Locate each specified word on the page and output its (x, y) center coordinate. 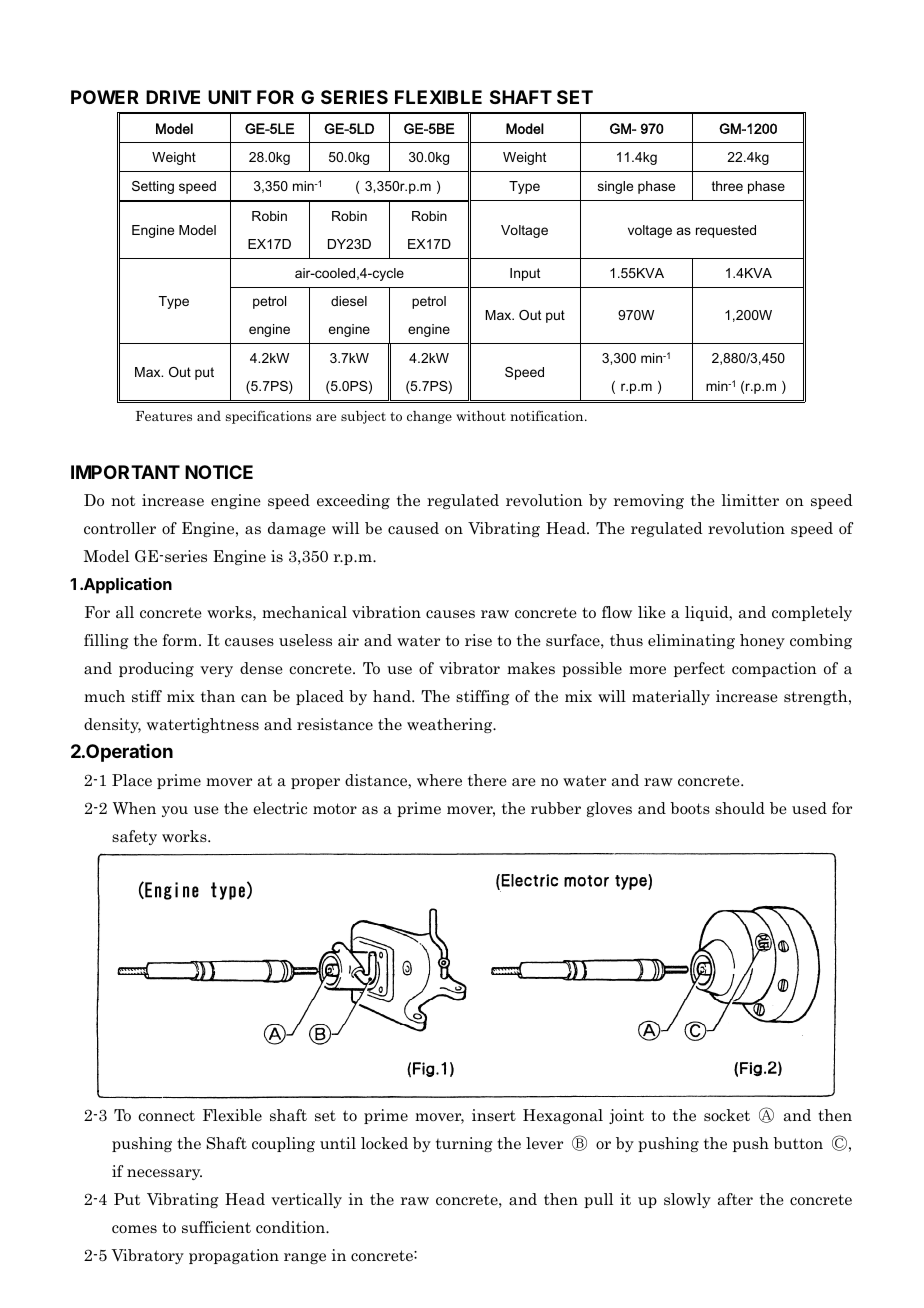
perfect (699, 669)
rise (478, 640)
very (216, 671)
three (727, 186)
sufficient (216, 1227)
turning (464, 1144)
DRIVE (173, 97)
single (615, 187)
